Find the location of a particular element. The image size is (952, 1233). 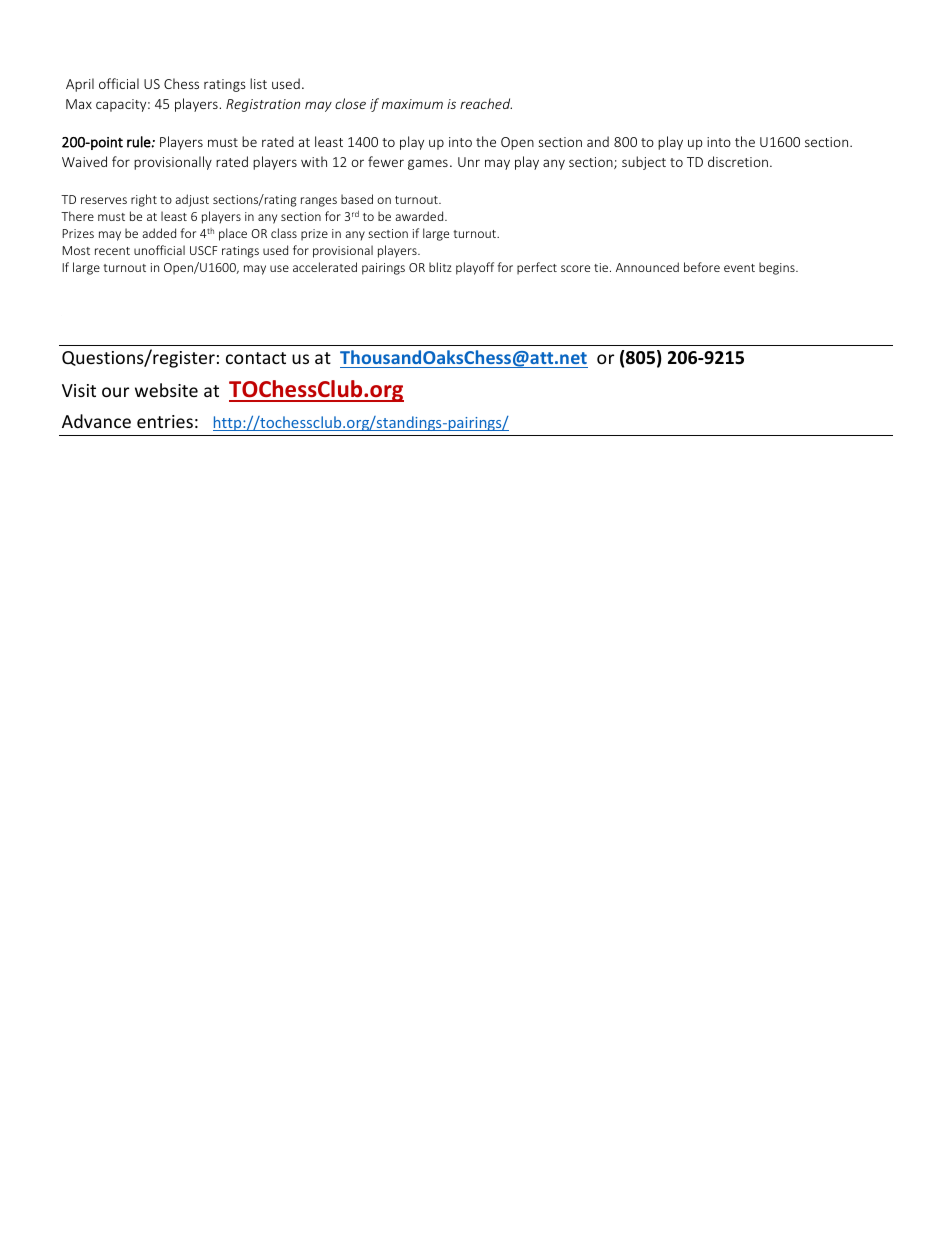

maximum is located at coordinates (412, 104).
